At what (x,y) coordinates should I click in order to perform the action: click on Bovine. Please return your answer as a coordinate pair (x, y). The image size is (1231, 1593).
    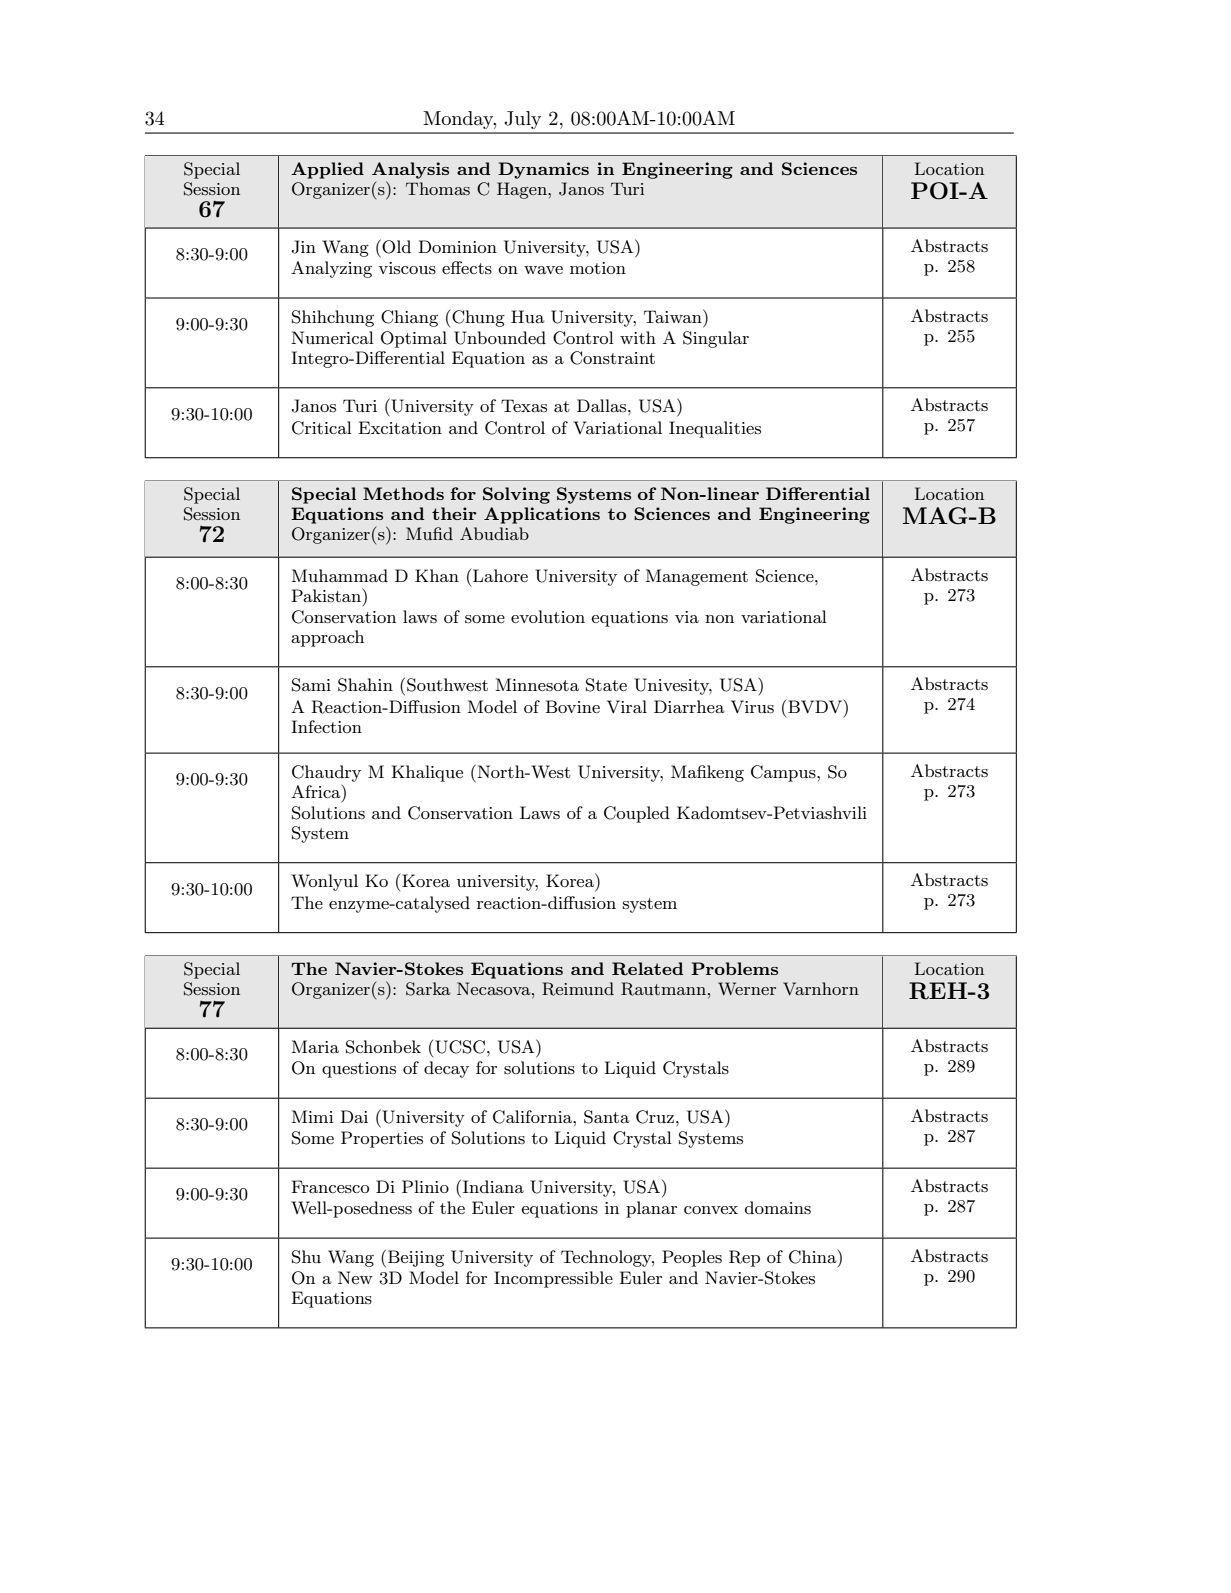
    Looking at the image, I should click on (572, 706).
